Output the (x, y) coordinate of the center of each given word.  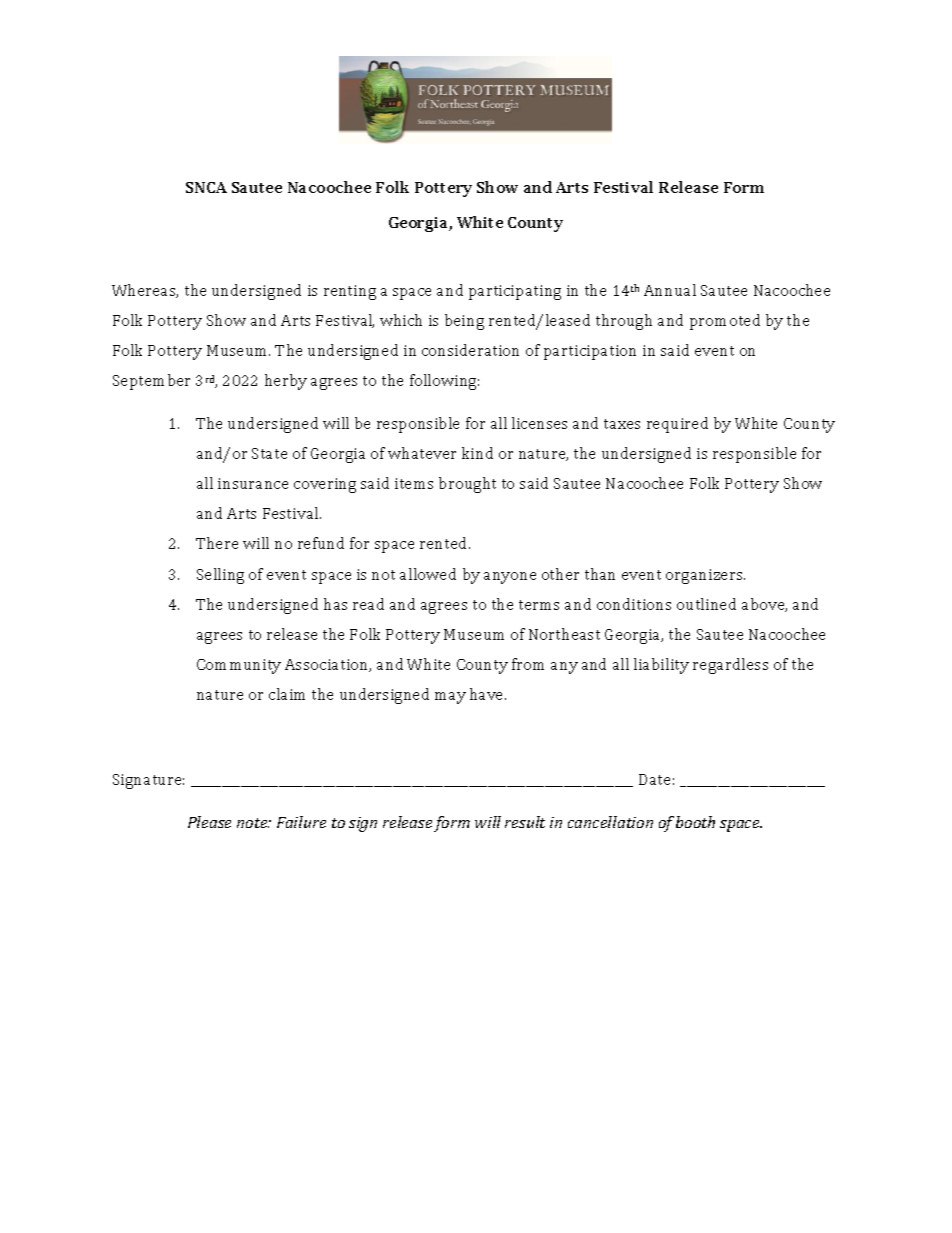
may (450, 698)
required (677, 425)
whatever (422, 453)
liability (661, 666)
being (464, 322)
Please (209, 822)
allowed (428, 574)
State (269, 453)
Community (239, 666)
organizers (705, 576)
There (217, 543)
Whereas (145, 291)
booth (695, 822)
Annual (670, 290)
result (525, 822)
